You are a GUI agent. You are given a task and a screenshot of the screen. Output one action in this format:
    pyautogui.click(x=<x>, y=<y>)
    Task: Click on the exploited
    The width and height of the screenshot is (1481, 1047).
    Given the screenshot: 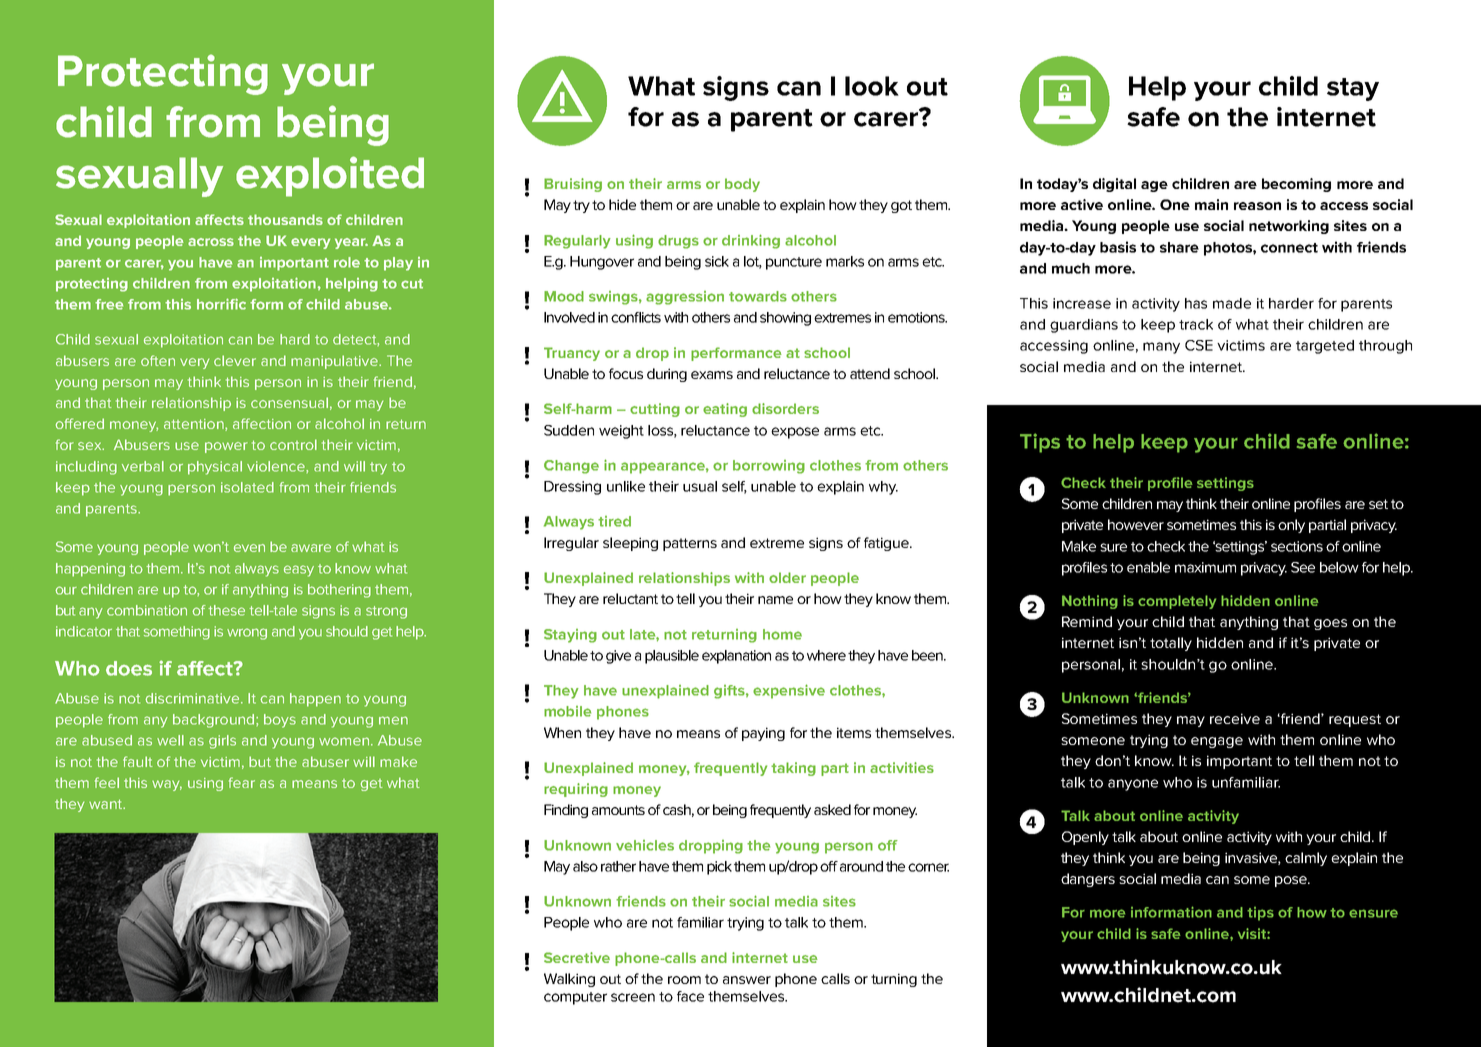 What is the action you would take?
    pyautogui.click(x=330, y=176)
